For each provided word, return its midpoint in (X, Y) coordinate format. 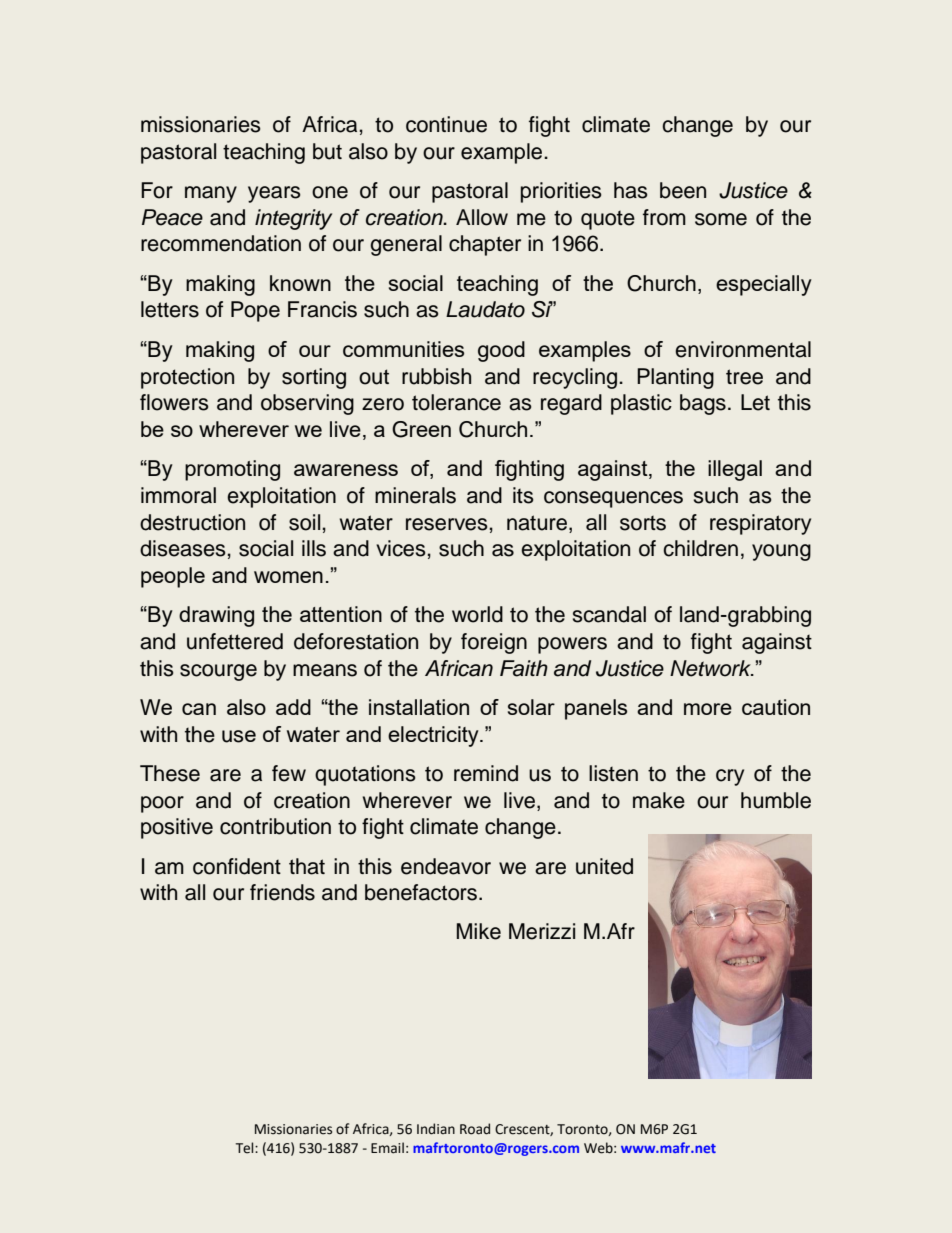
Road (475, 1129)
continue (446, 124)
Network (712, 668)
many (211, 194)
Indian (436, 1129)
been (683, 190)
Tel (246, 1148)
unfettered (235, 641)
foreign (494, 643)
